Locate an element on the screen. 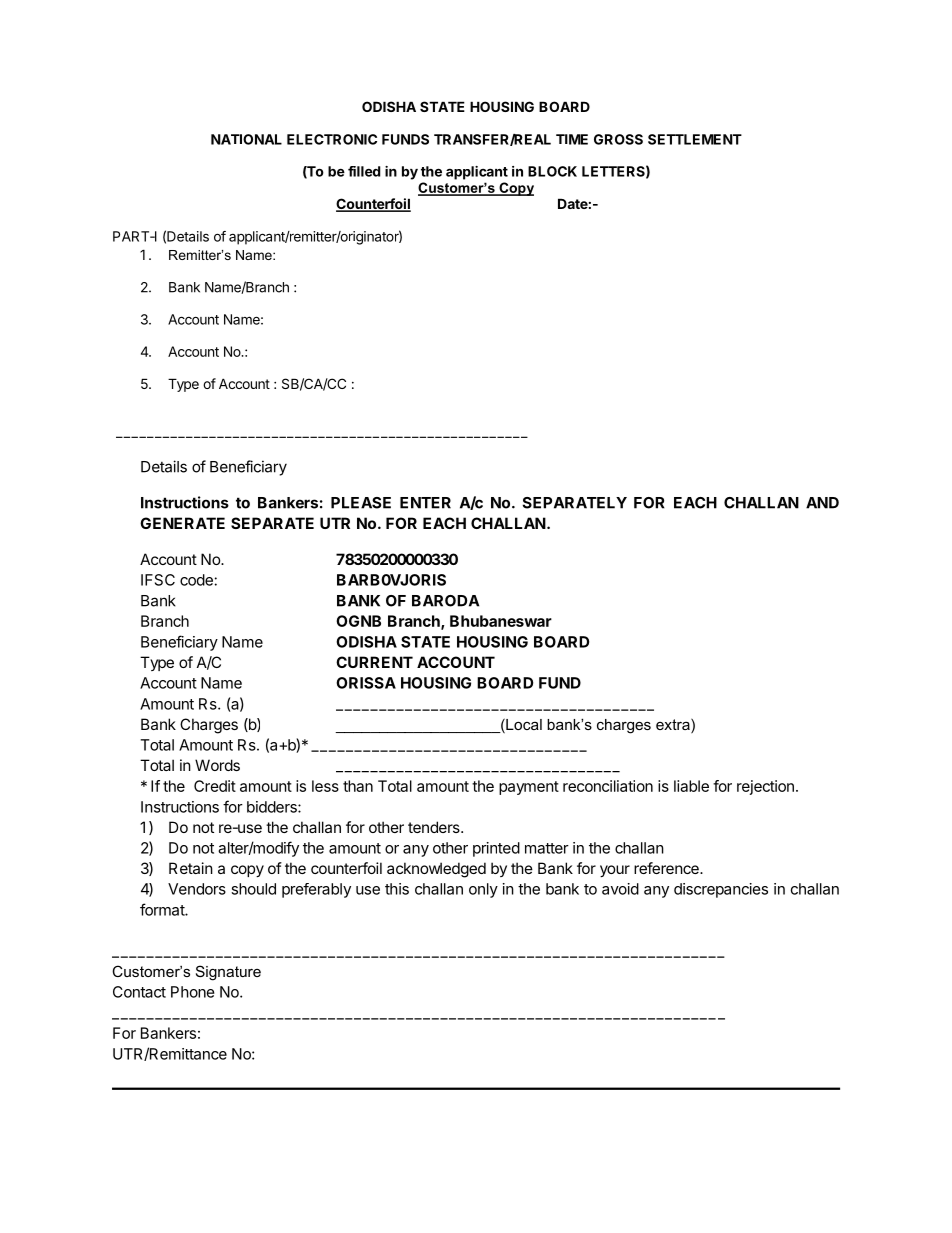 The width and height of the screenshot is (952, 1233). GENERATE is located at coordinates (182, 523).
